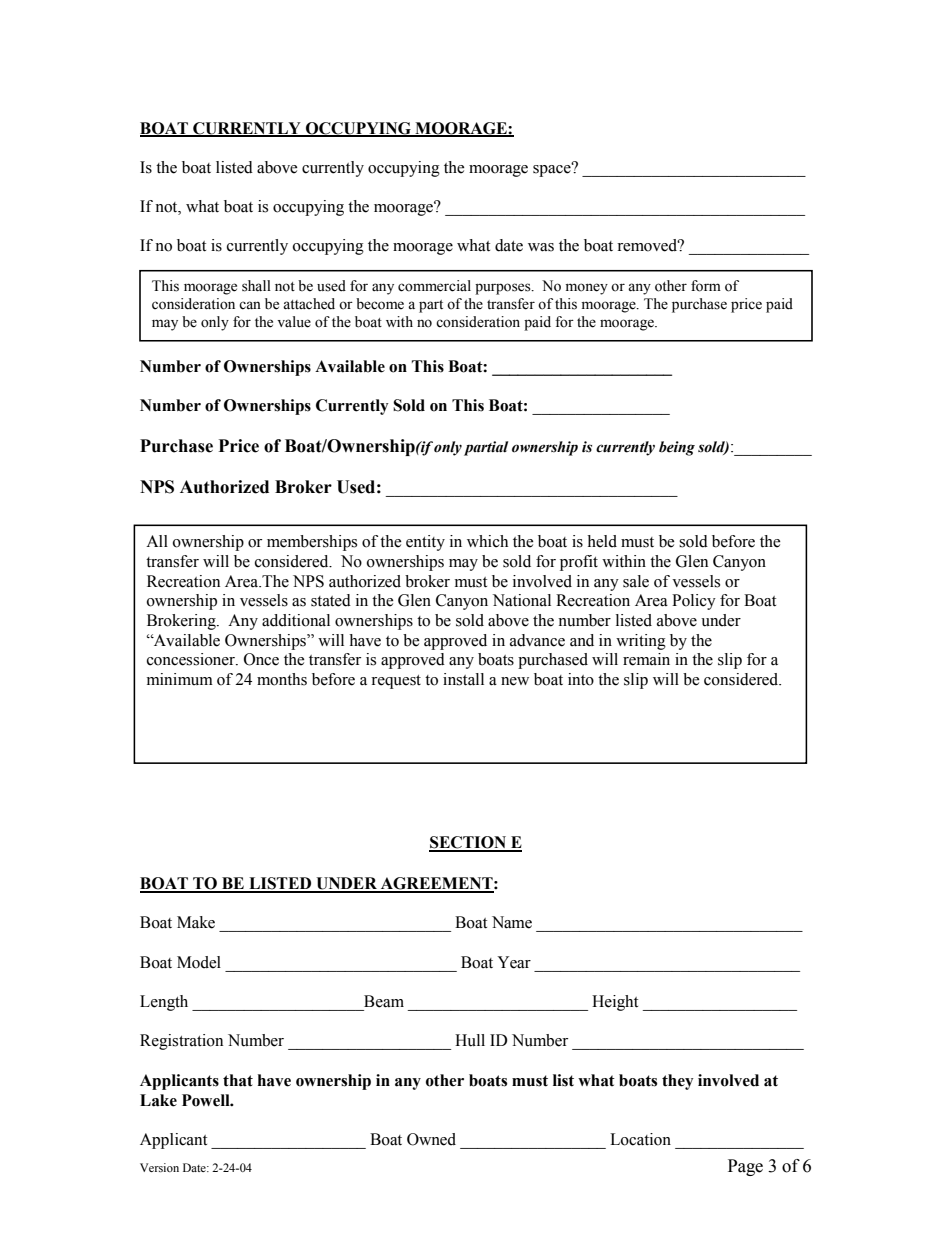  What do you see at coordinates (425, 543) in the page?
I see `entity` at bounding box center [425, 543].
